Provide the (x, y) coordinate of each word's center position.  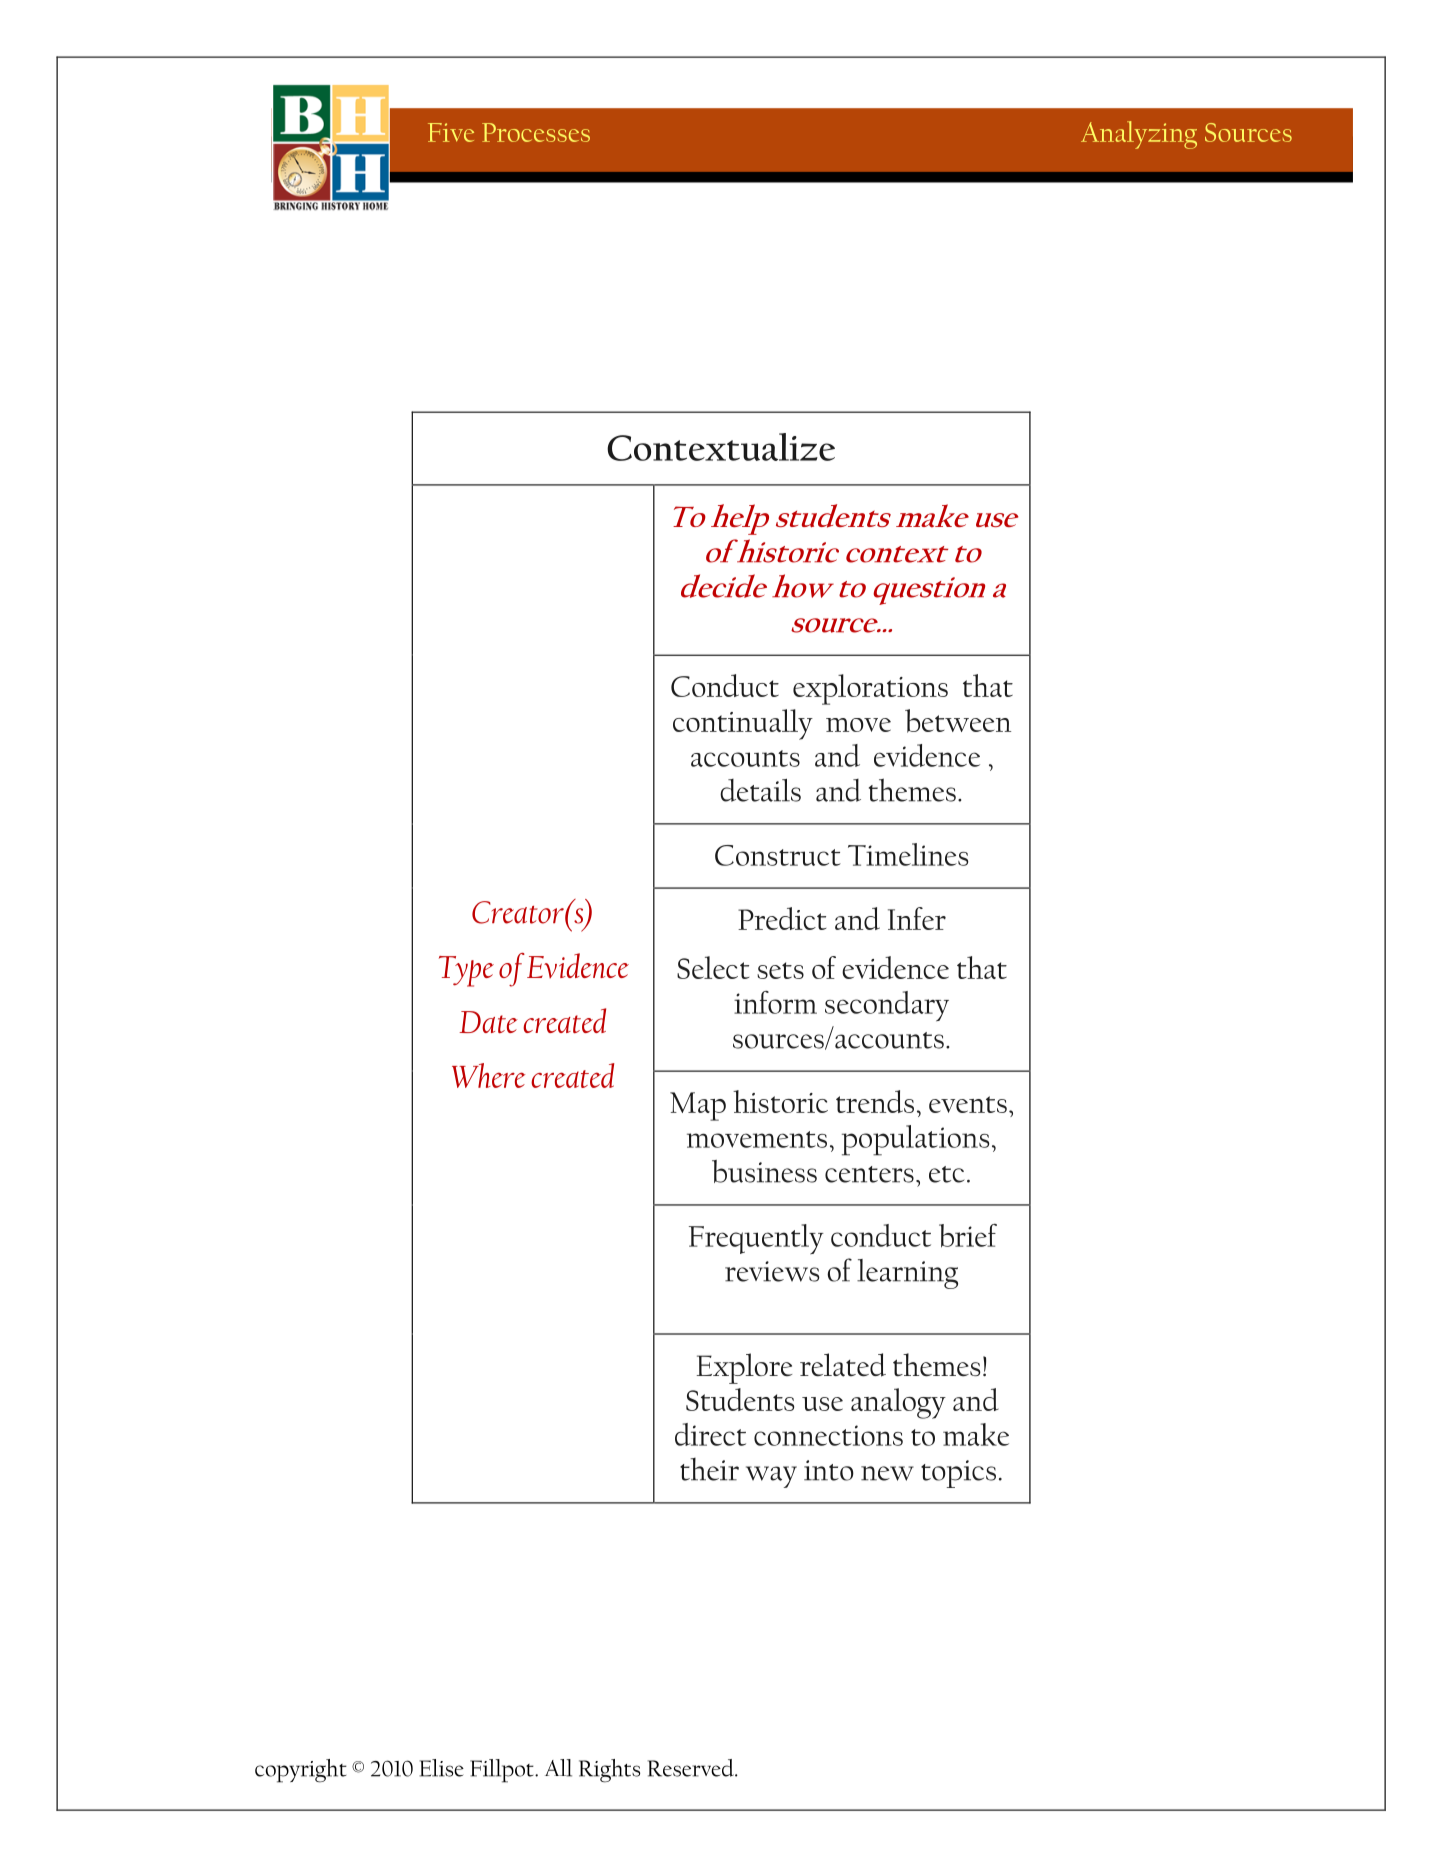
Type (466, 971)
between (958, 721)
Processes (536, 132)
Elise (441, 1768)
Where (489, 1075)
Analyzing (1139, 135)
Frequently (756, 1239)
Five (451, 132)
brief (968, 1236)
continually (743, 724)
